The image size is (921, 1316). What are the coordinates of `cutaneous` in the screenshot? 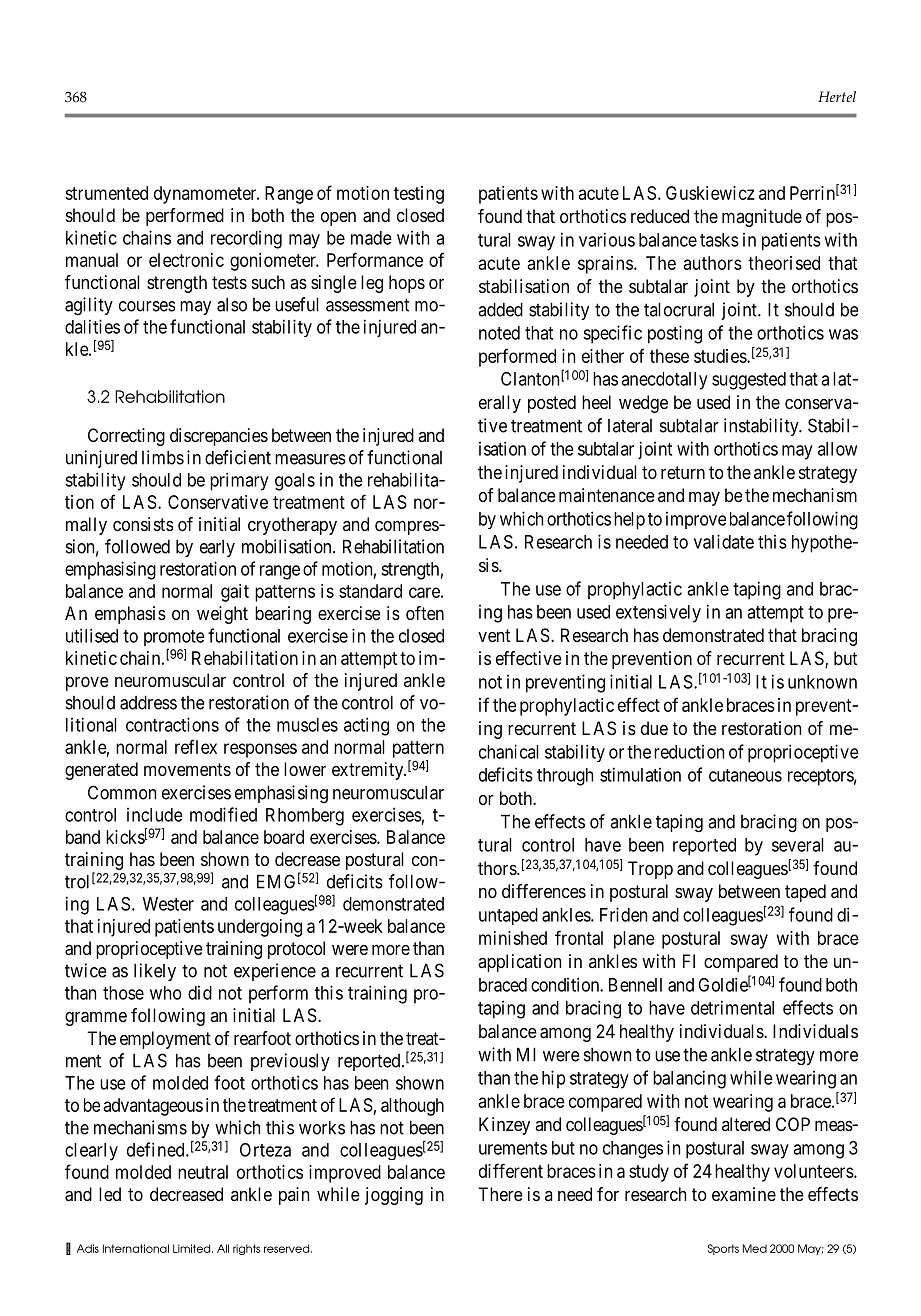 It's located at (745, 775).
